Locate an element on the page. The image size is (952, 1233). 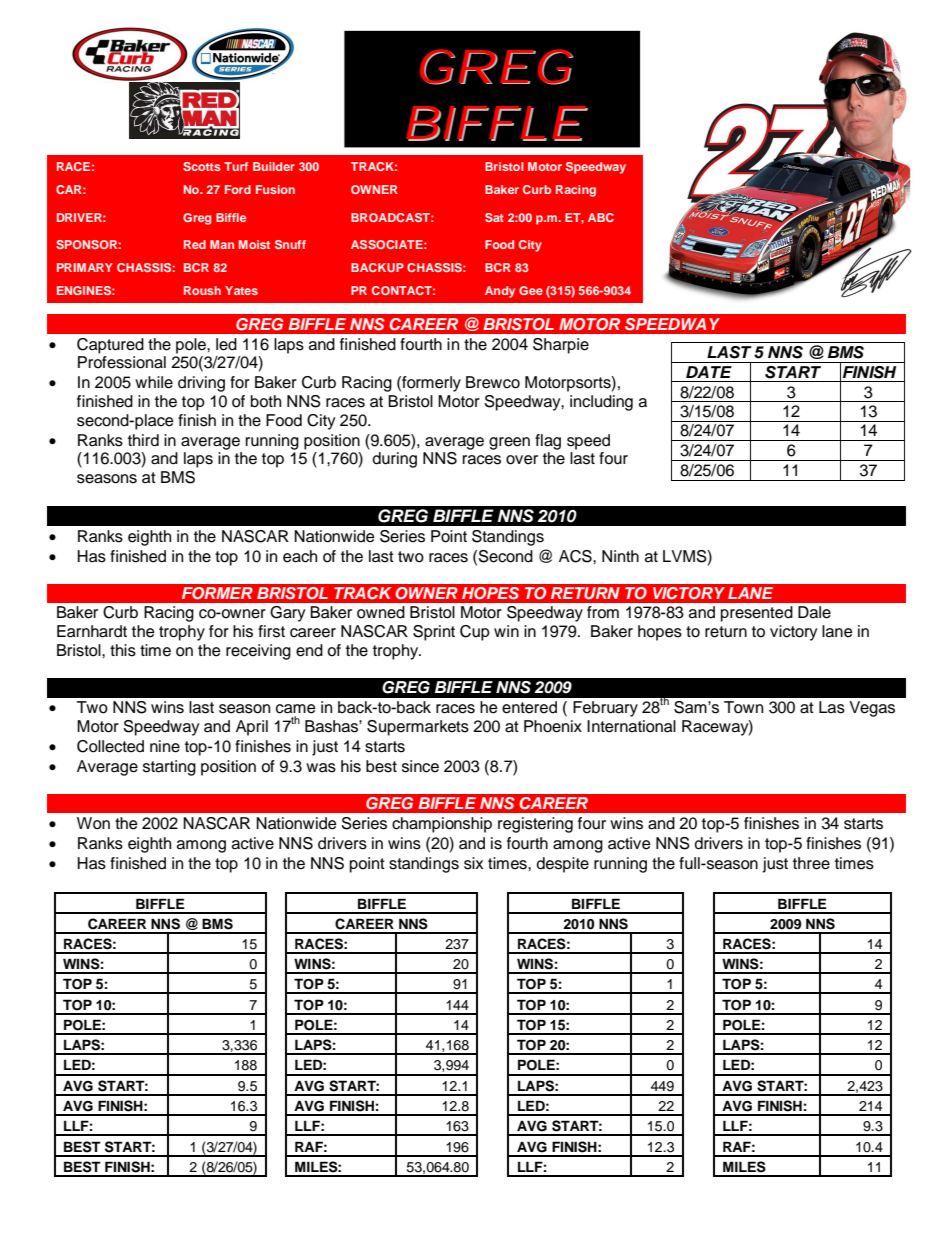
Sat is located at coordinates (494, 217).
